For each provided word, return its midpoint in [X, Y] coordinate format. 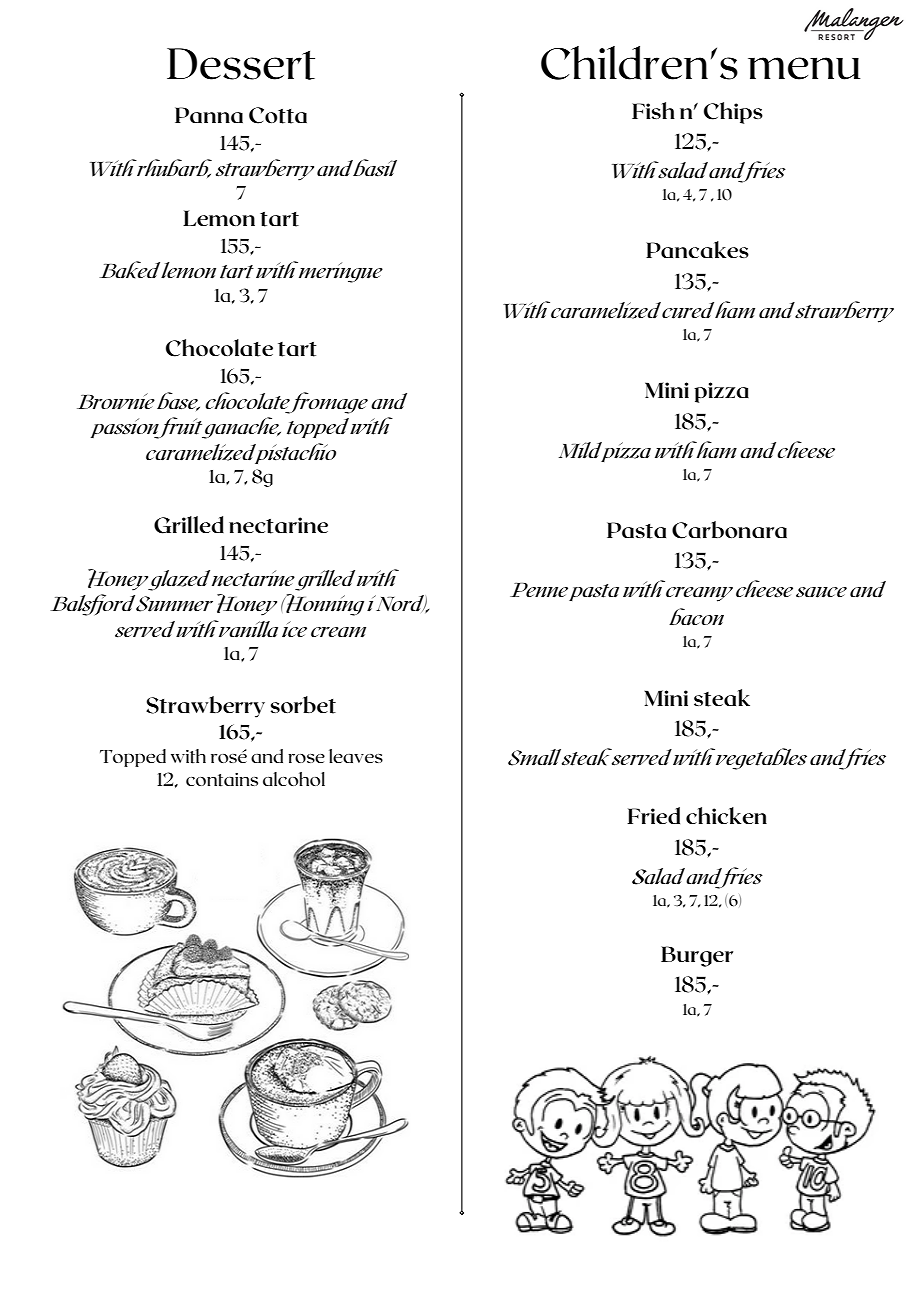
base [178, 401]
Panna [209, 115]
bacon [696, 617]
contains [222, 780]
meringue [341, 272]
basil [375, 168]
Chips [733, 113]
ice [294, 629]
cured [689, 310]
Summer [174, 604]
